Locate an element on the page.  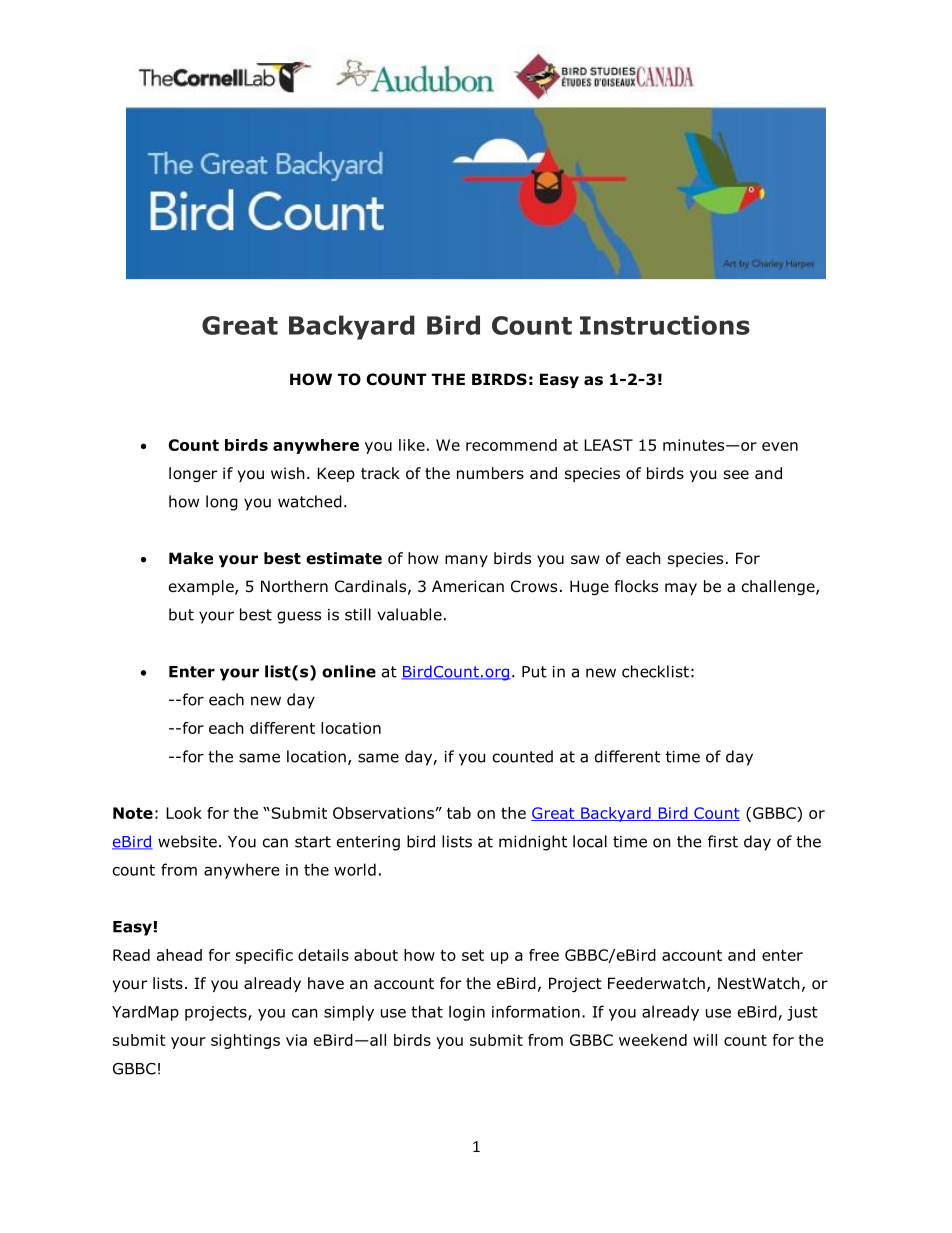
Instructions is located at coordinates (665, 325).
